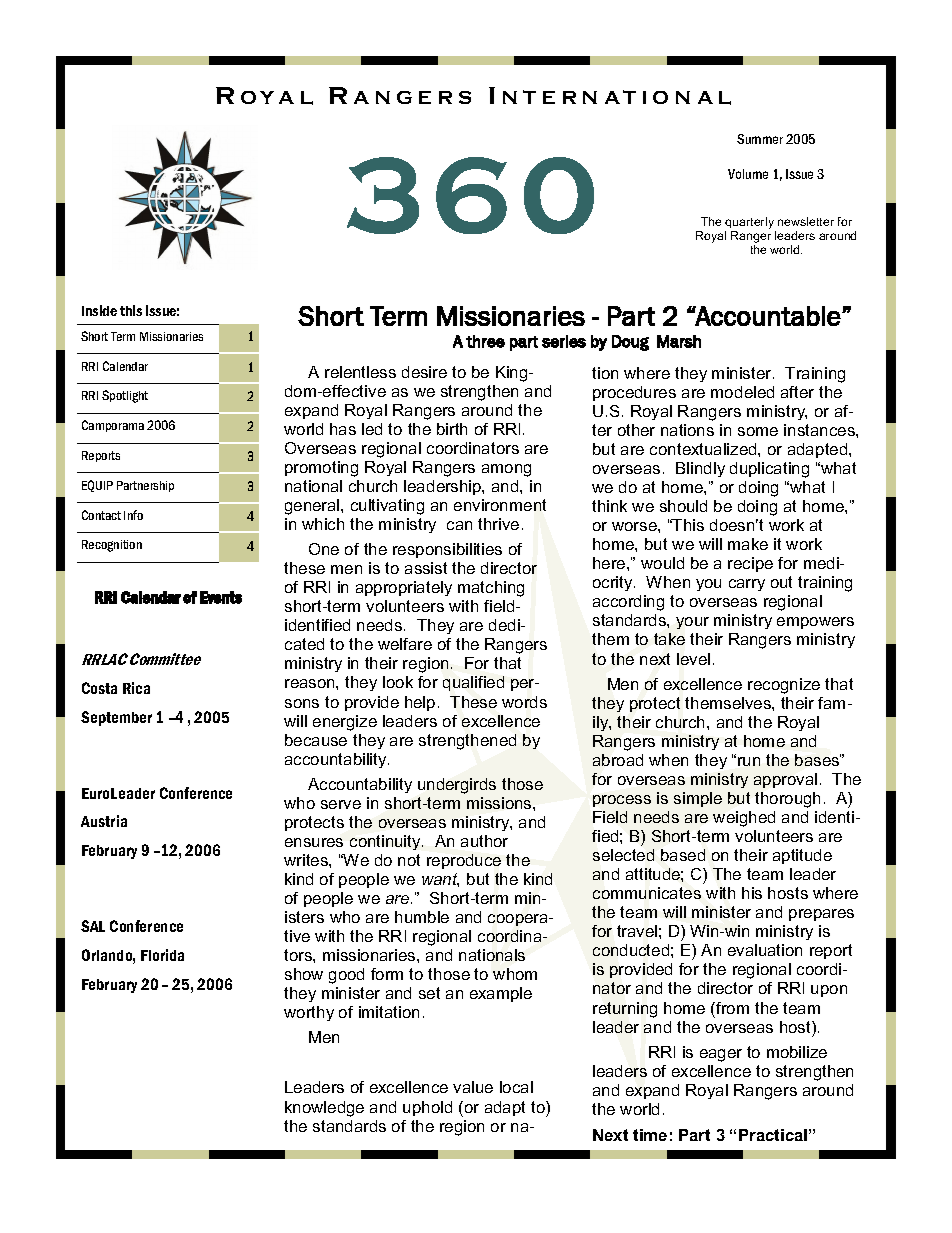 Image resolution: width=952 pixels, height=1233 pixels. I want to click on duplicating, so click(769, 470).
